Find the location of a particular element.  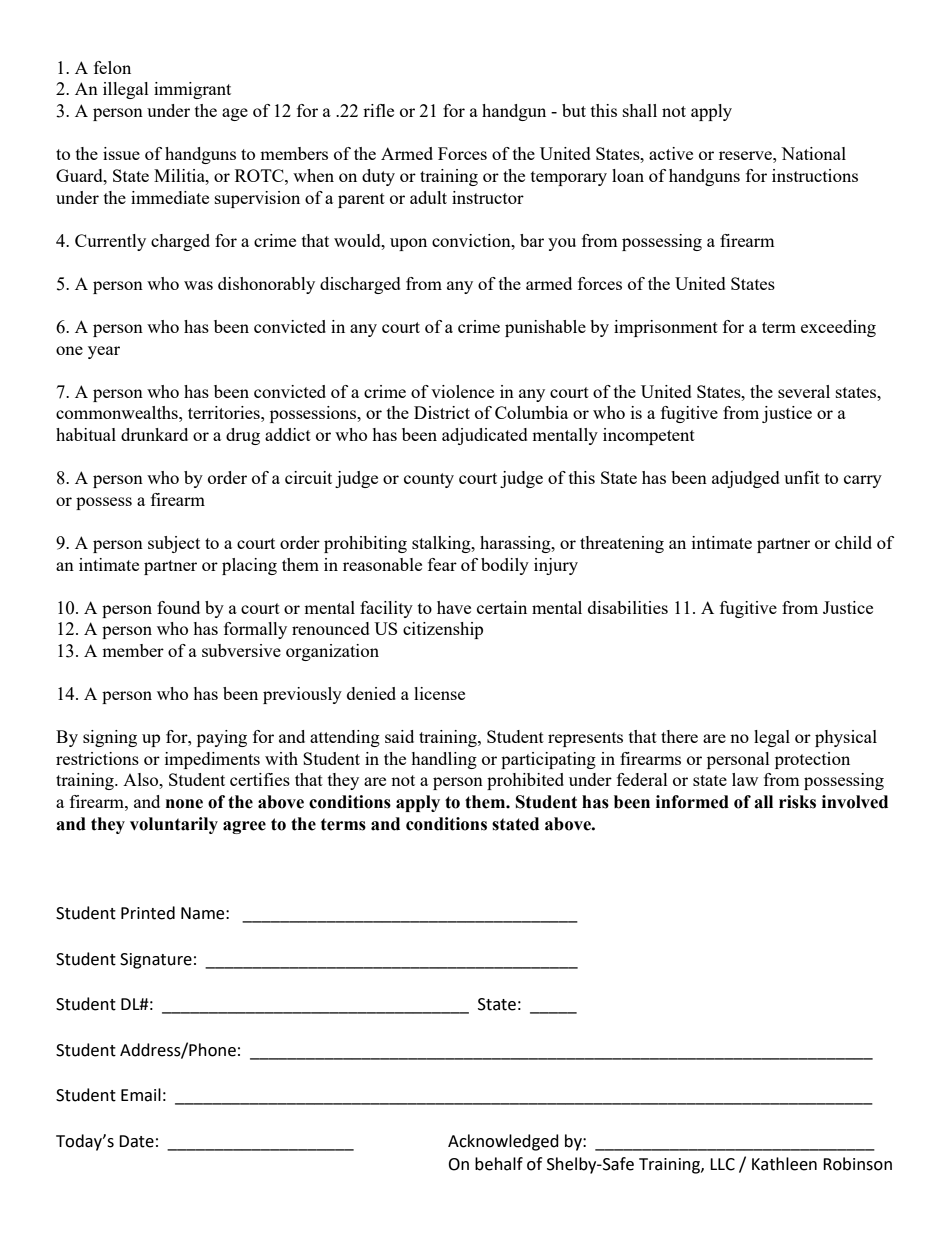

risks is located at coordinates (797, 802).
